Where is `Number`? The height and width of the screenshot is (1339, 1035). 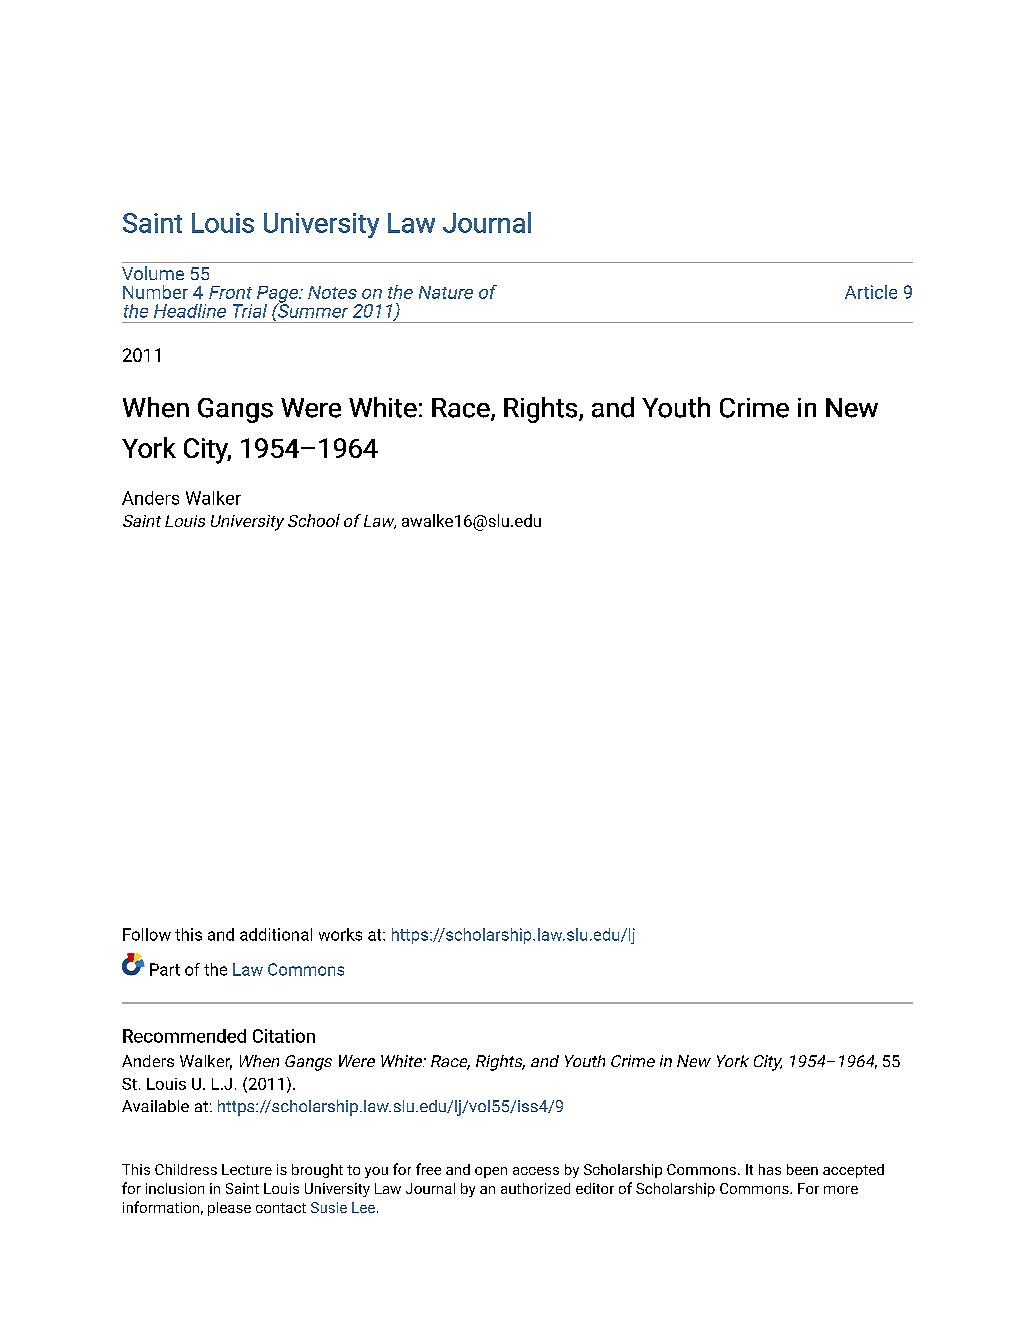 Number is located at coordinates (155, 292).
